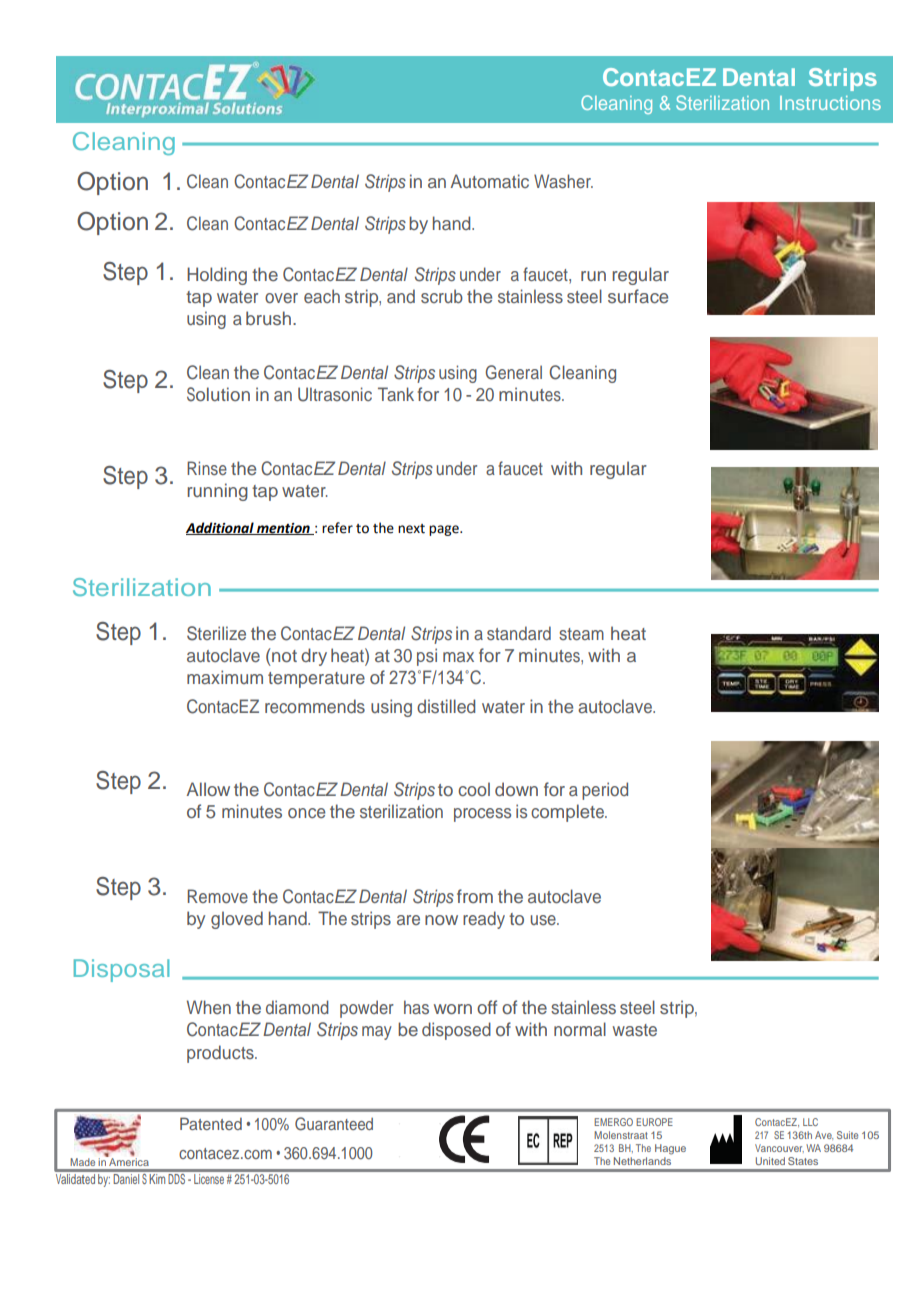 The image size is (924, 1307). I want to click on standard, so click(519, 633).
